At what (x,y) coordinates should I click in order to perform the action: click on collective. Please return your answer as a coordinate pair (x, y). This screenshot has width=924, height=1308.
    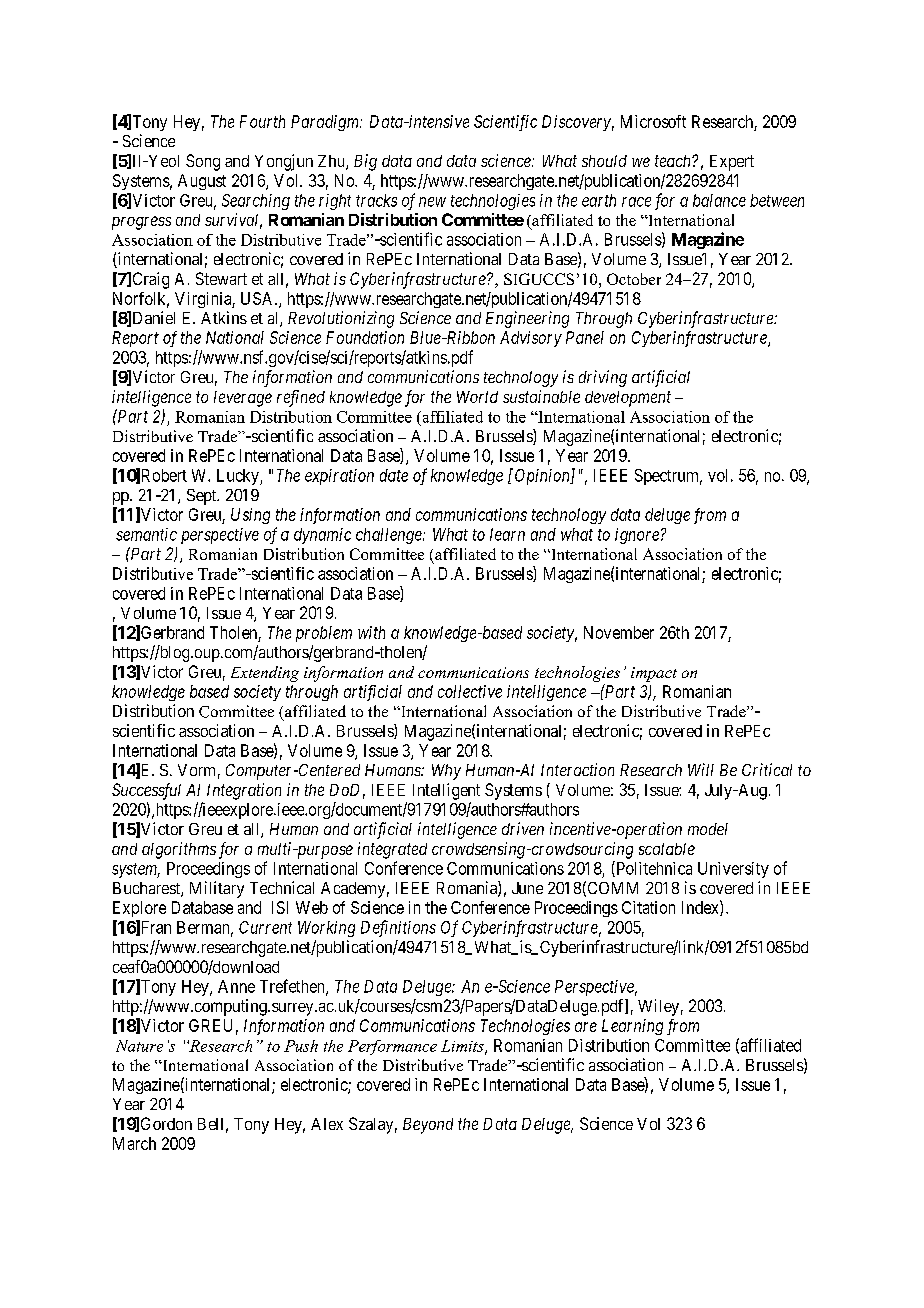
    Looking at the image, I should click on (470, 691).
